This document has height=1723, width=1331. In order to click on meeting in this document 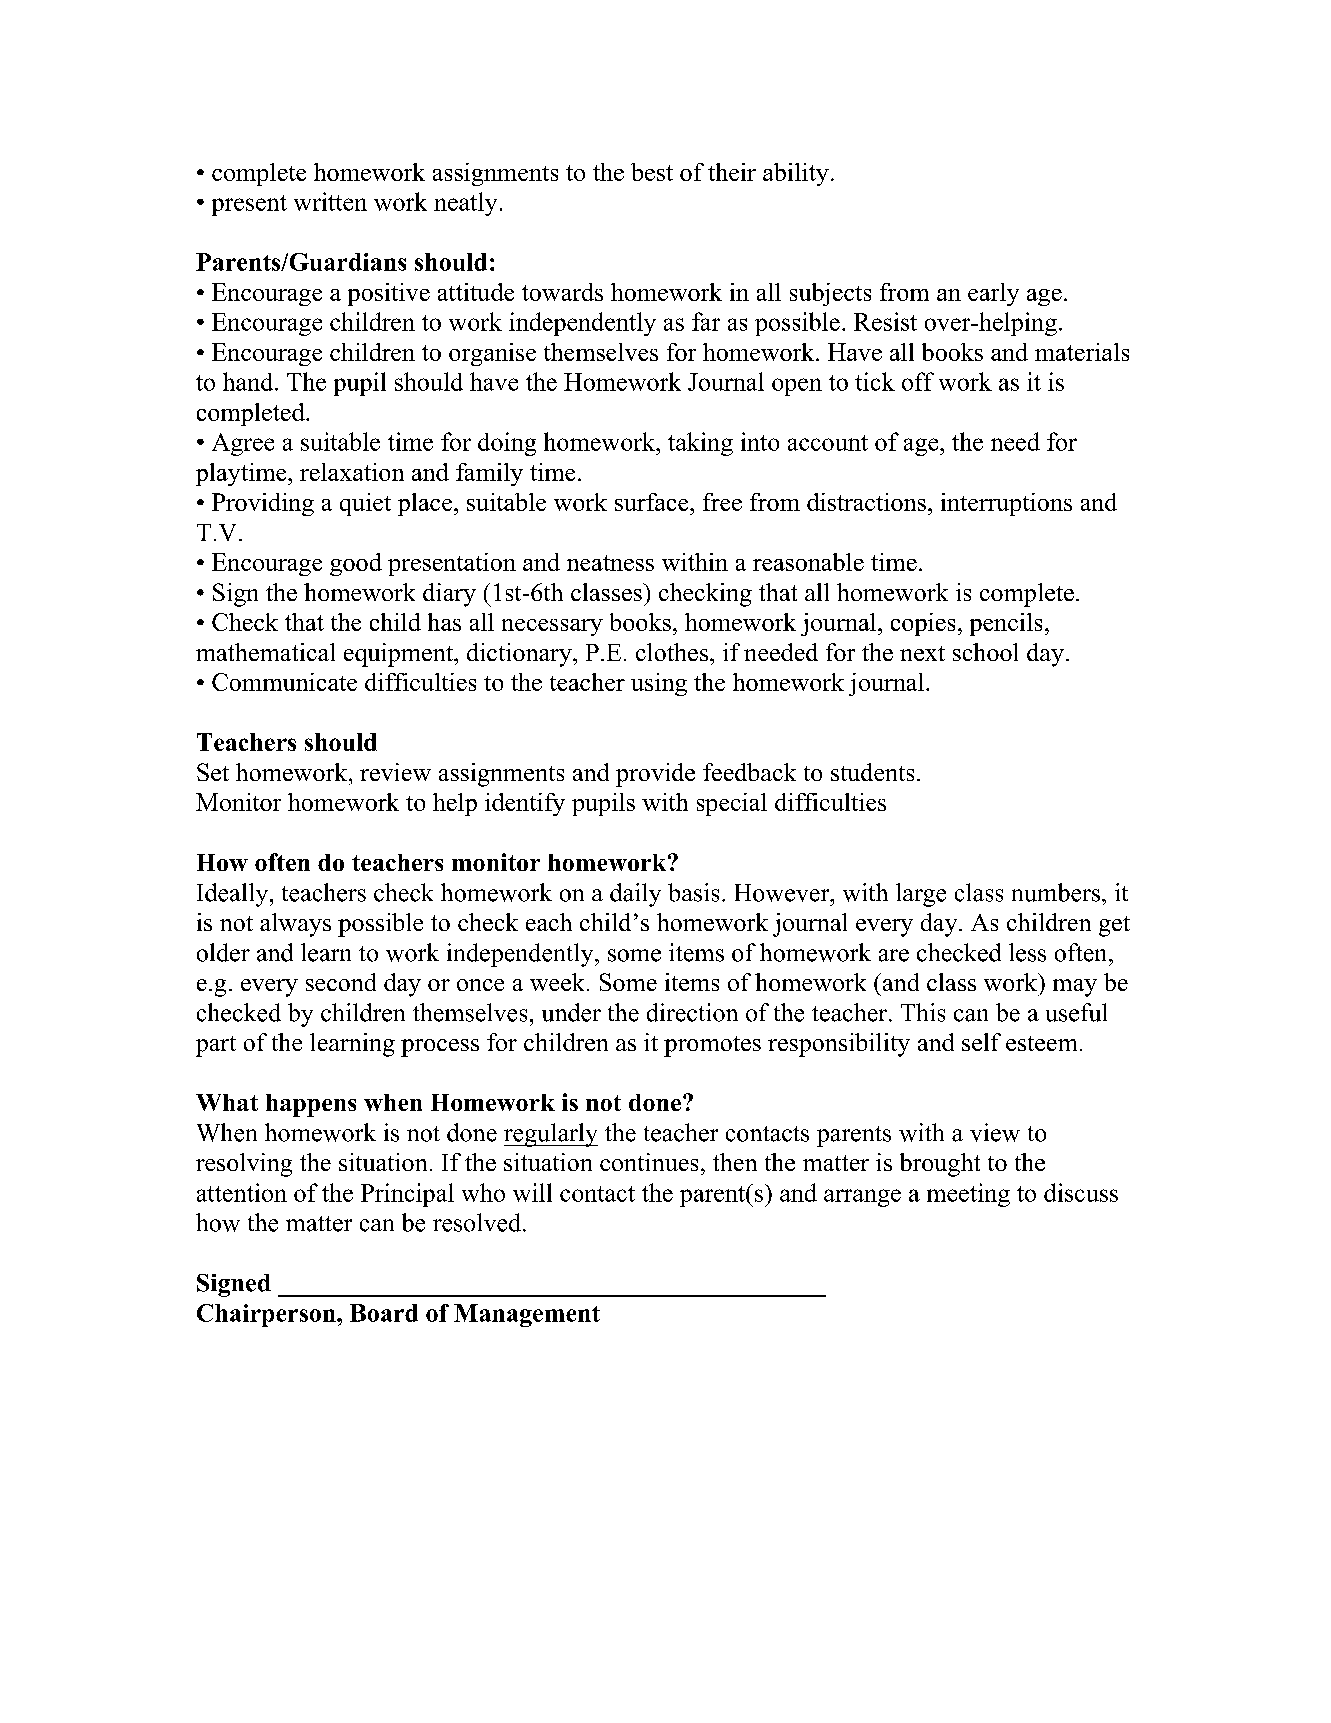, I will do `click(968, 1195)`.
